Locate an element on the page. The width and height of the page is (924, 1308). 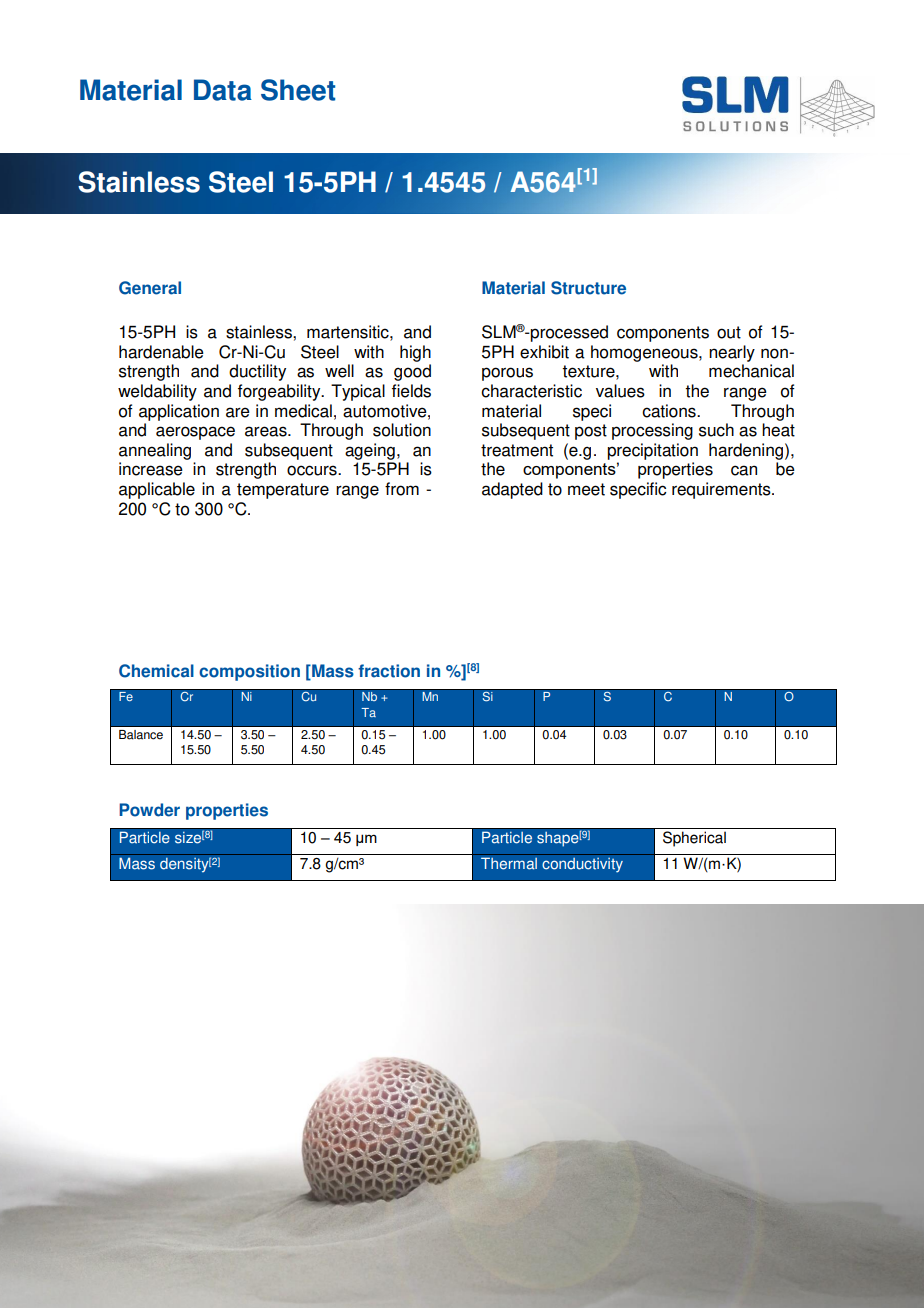
requirements is located at coordinates (722, 490).
